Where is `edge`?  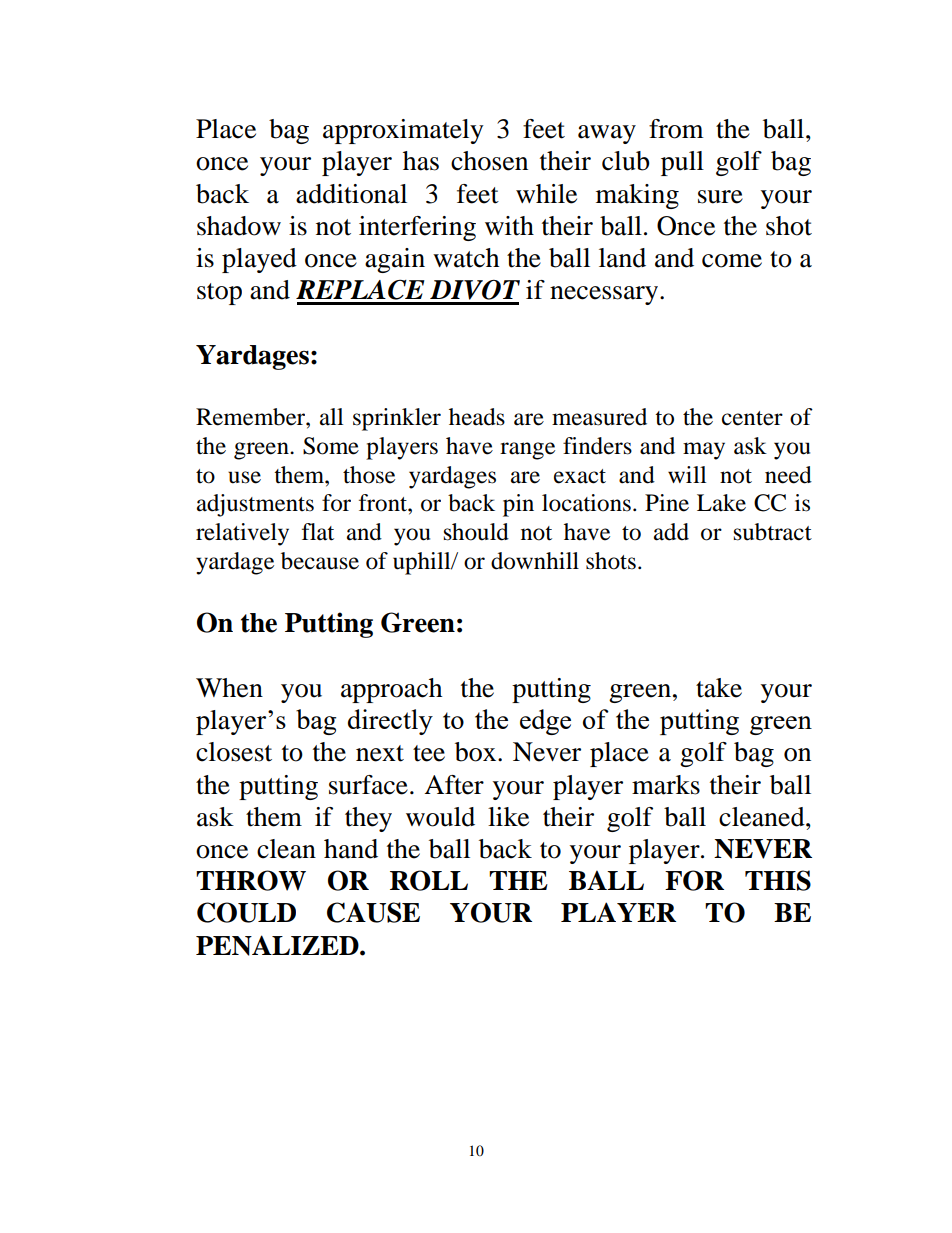
edge is located at coordinates (545, 722).
